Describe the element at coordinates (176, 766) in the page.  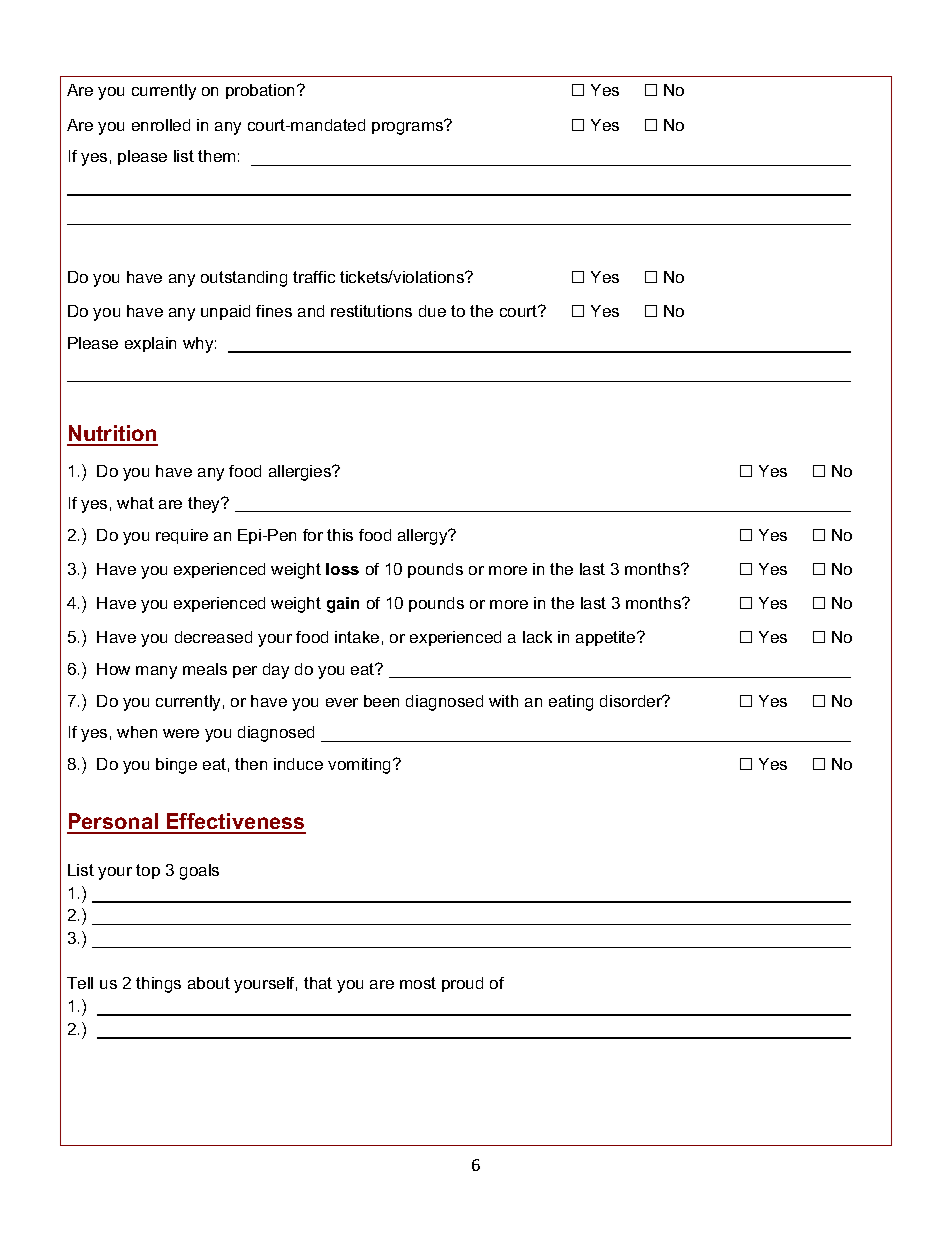
I see `binge` at that location.
